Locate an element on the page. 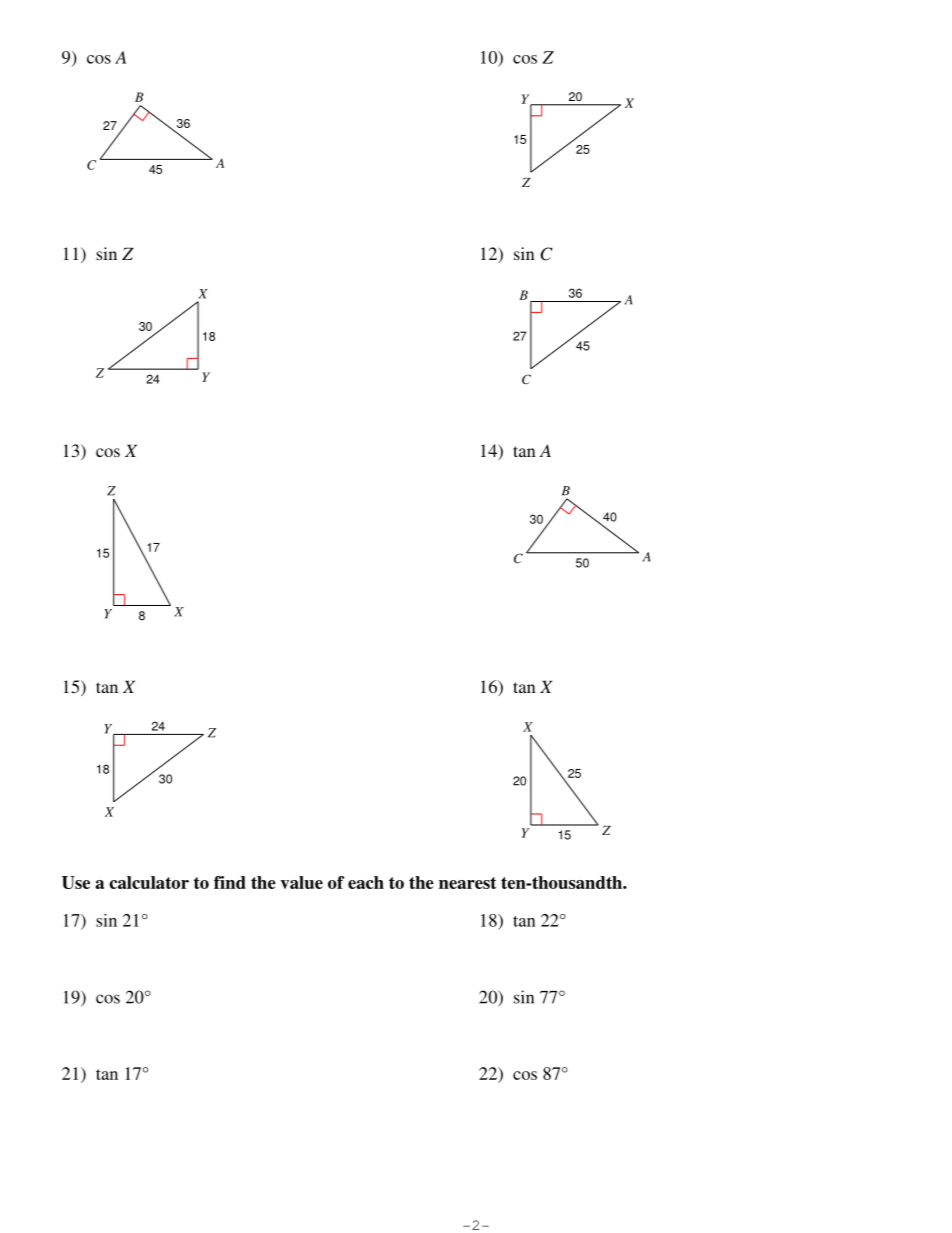  Use is located at coordinates (76, 882).
